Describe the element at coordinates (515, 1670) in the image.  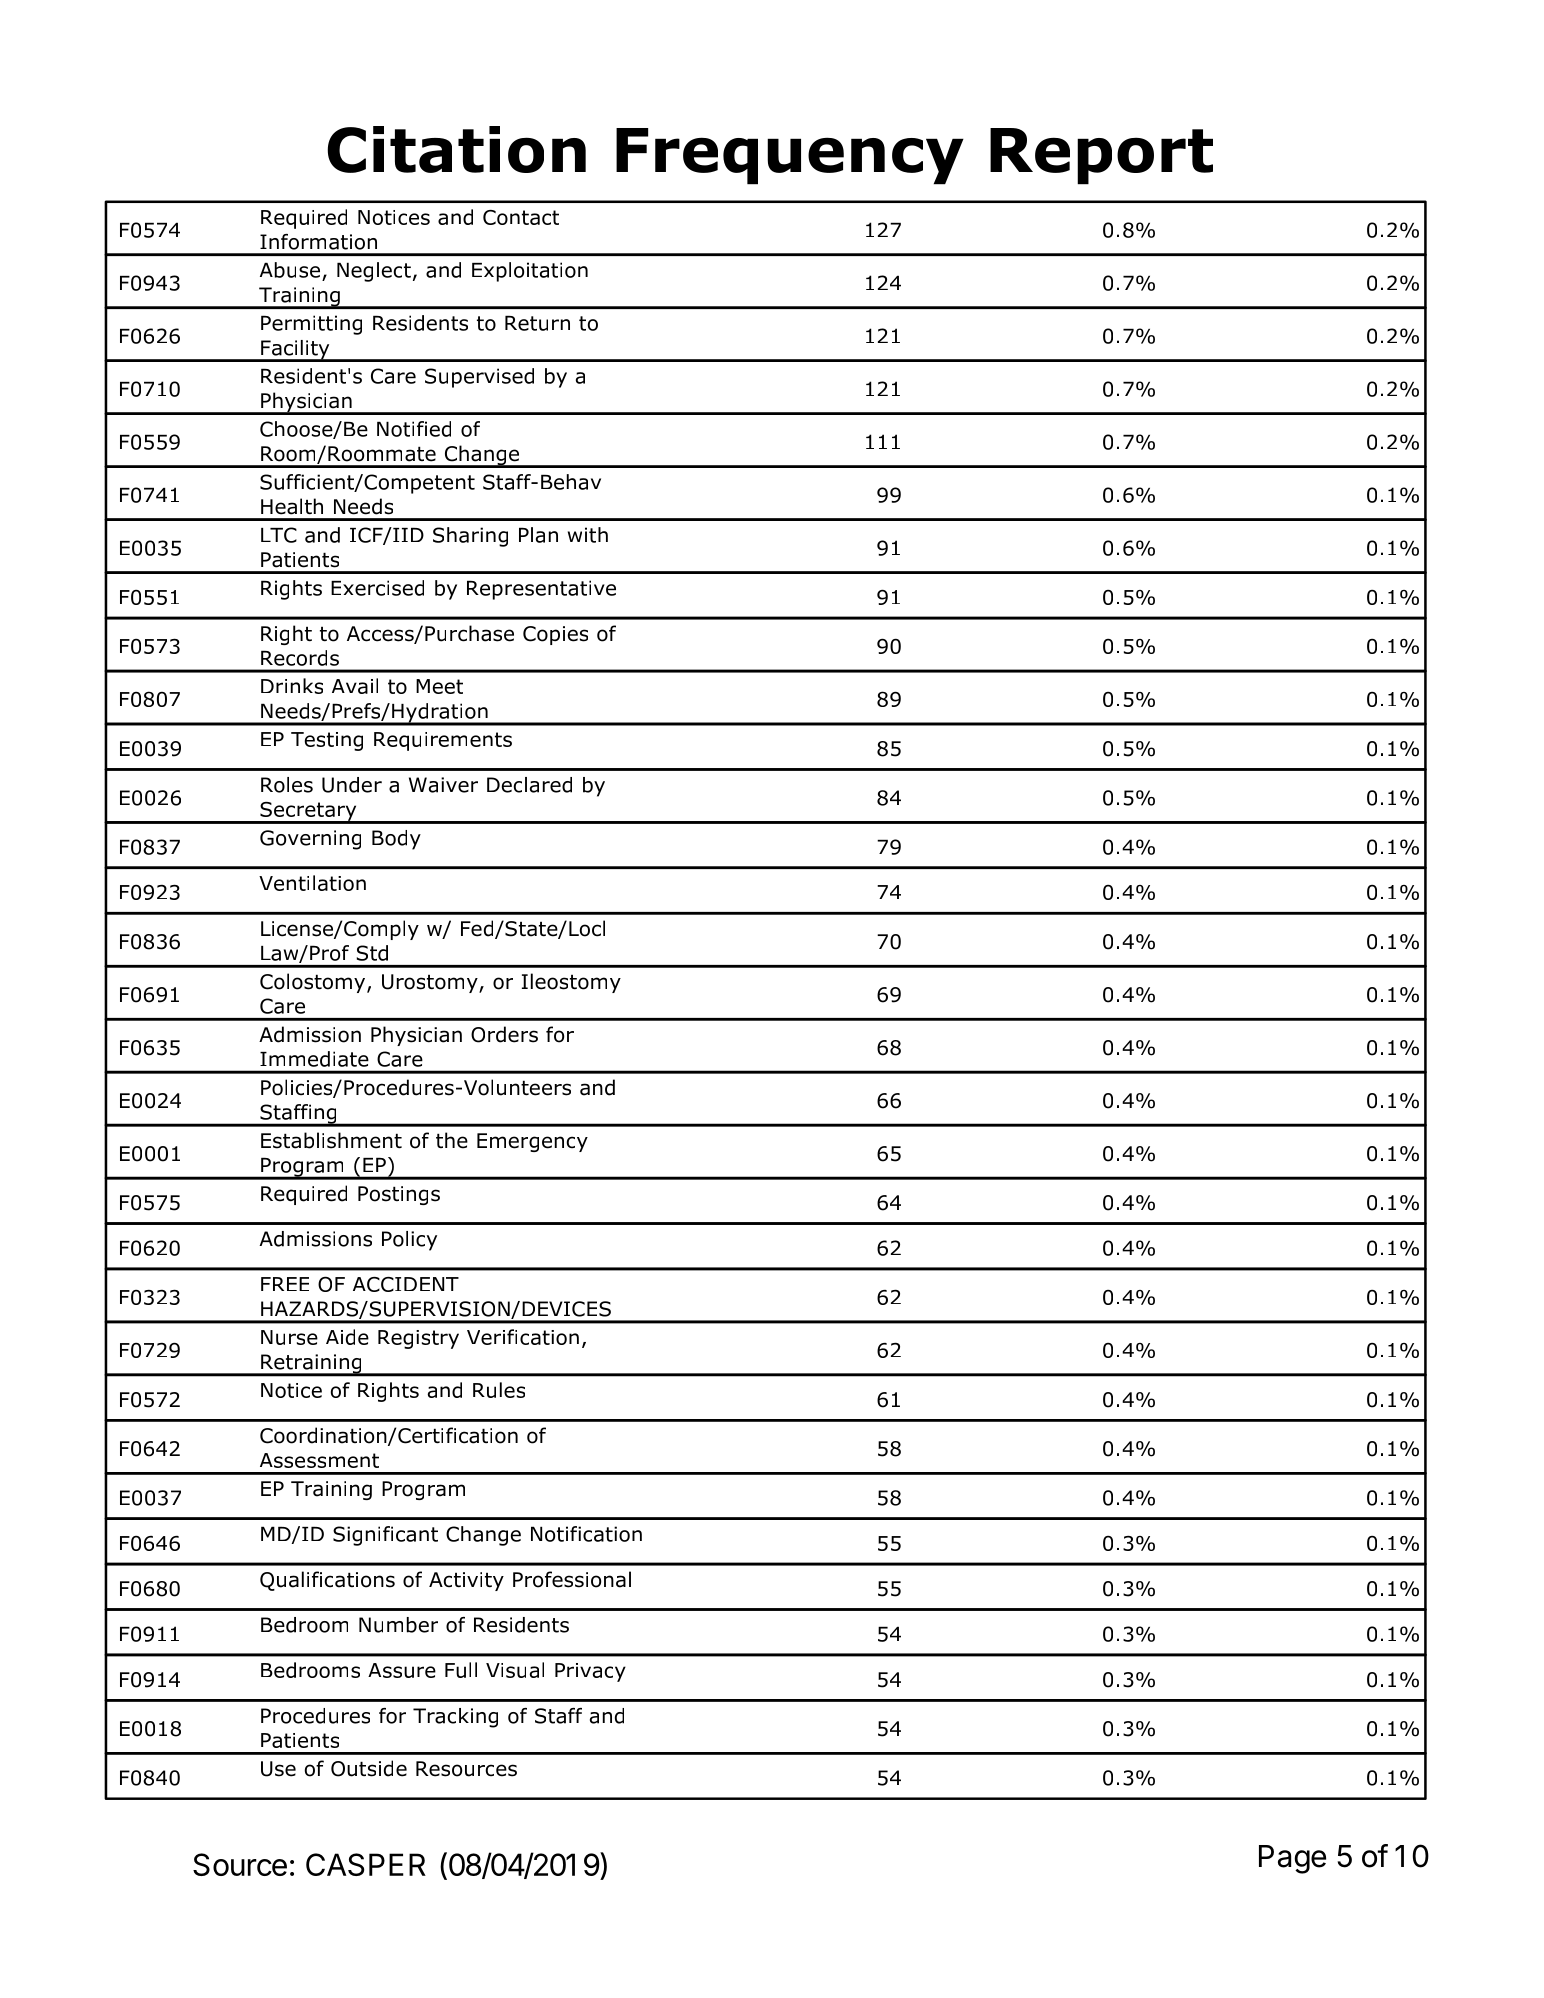
I see `Visual` at that location.
